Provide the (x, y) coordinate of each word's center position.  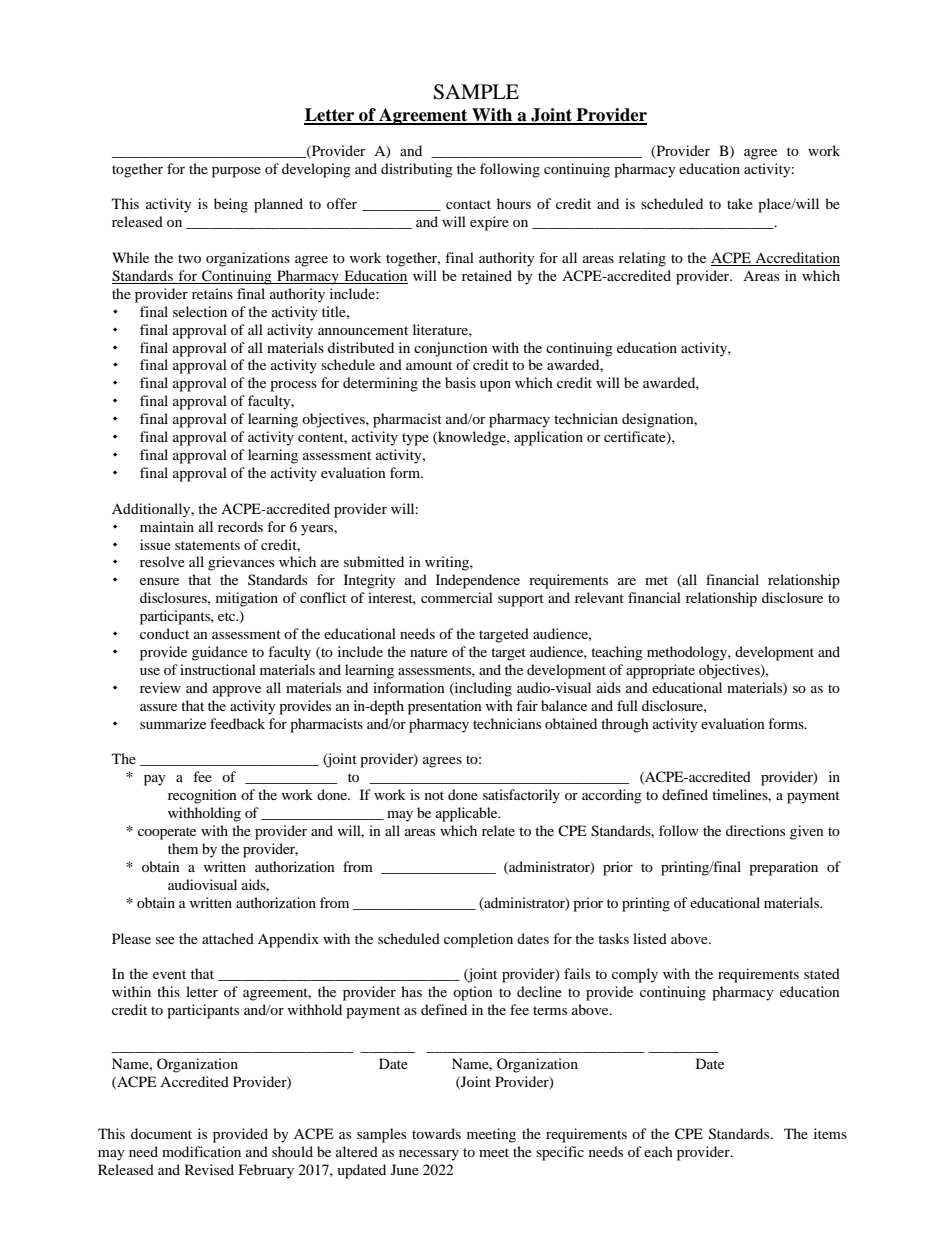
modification (201, 1151)
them (183, 848)
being (231, 205)
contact (468, 204)
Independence (478, 581)
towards (436, 1133)
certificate (636, 438)
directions (755, 830)
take (740, 203)
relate (498, 830)
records (240, 526)
